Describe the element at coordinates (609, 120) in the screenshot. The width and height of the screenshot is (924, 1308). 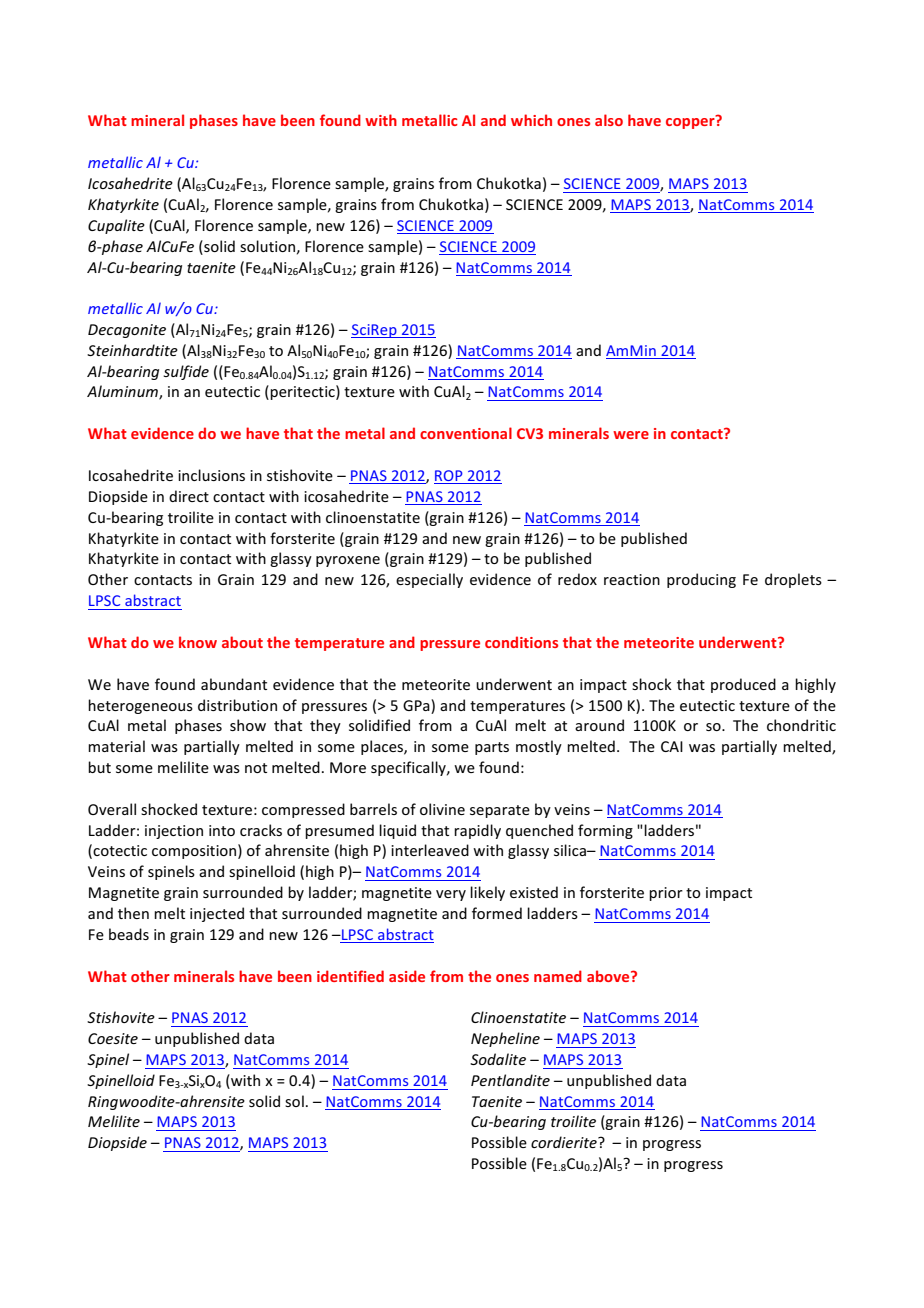
I see `also` at that location.
